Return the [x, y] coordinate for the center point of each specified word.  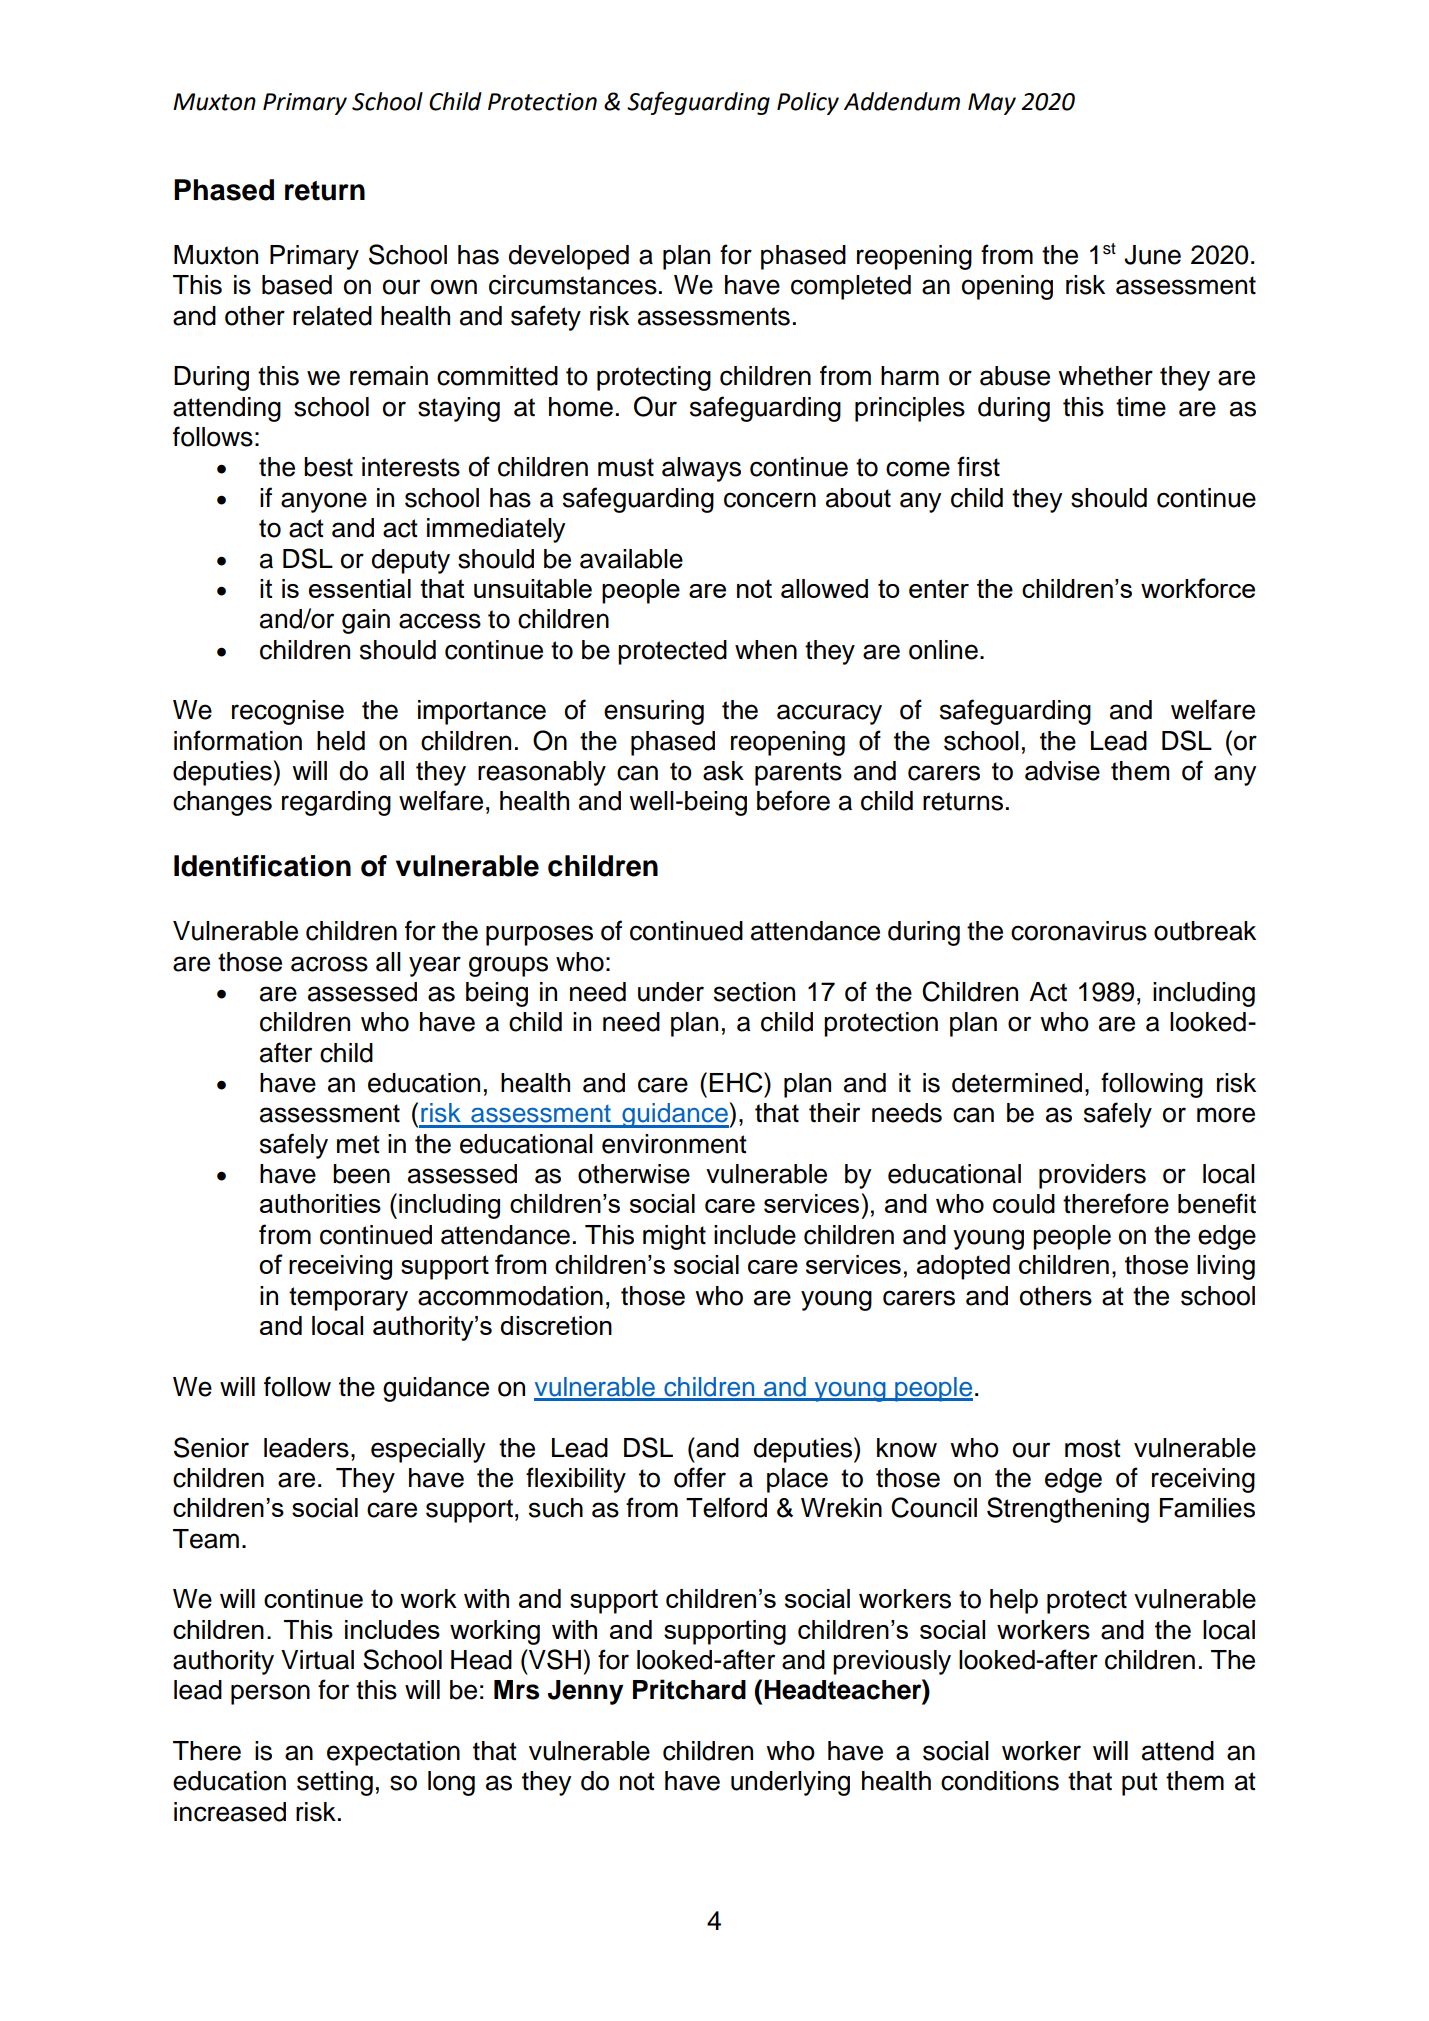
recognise [288, 712]
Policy [808, 103]
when [766, 650]
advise [1062, 771]
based [297, 285]
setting [335, 1783]
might [674, 1237]
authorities [320, 1203]
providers [1092, 1176]
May [992, 104]
